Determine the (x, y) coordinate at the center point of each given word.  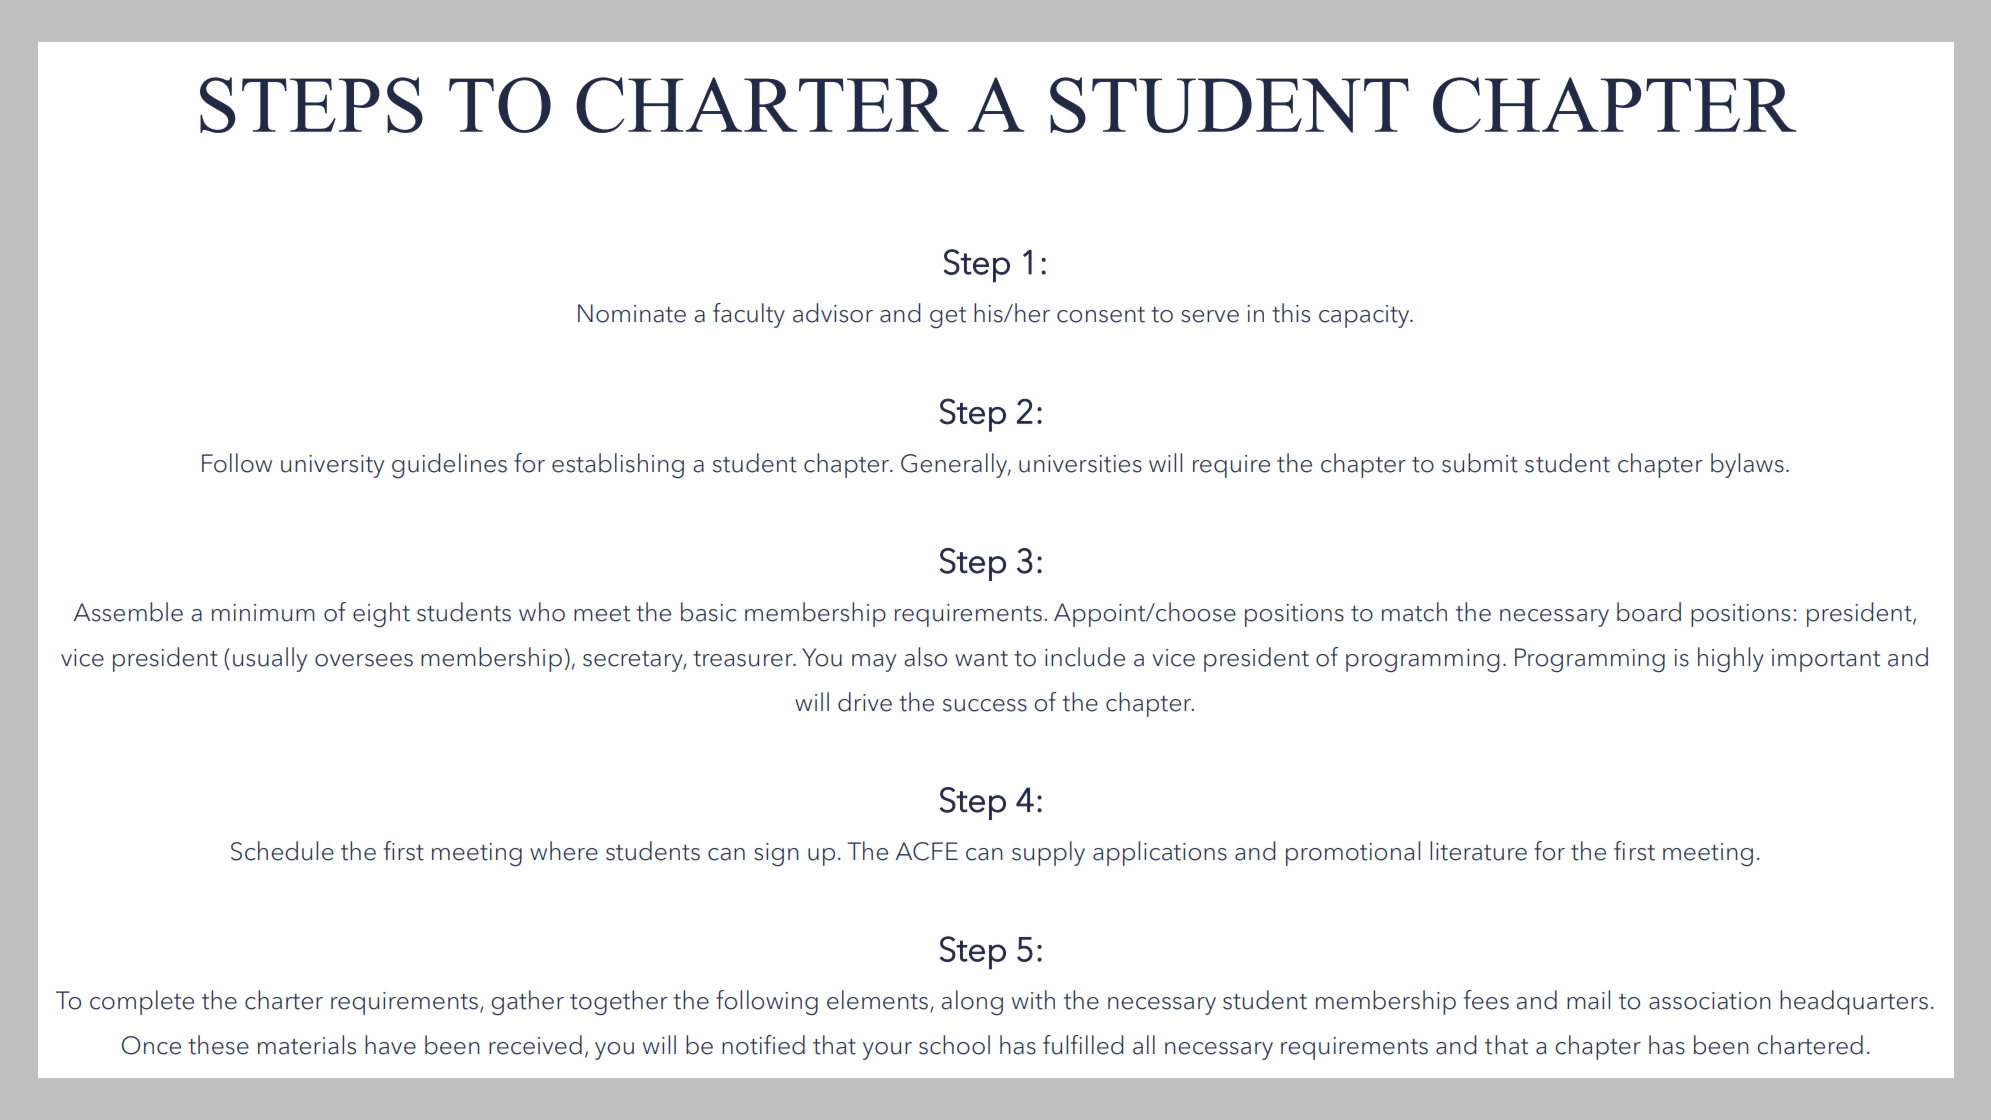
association (1710, 1001)
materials (307, 1045)
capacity (1365, 316)
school (954, 1045)
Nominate (632, 313)
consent (1101, 315)
